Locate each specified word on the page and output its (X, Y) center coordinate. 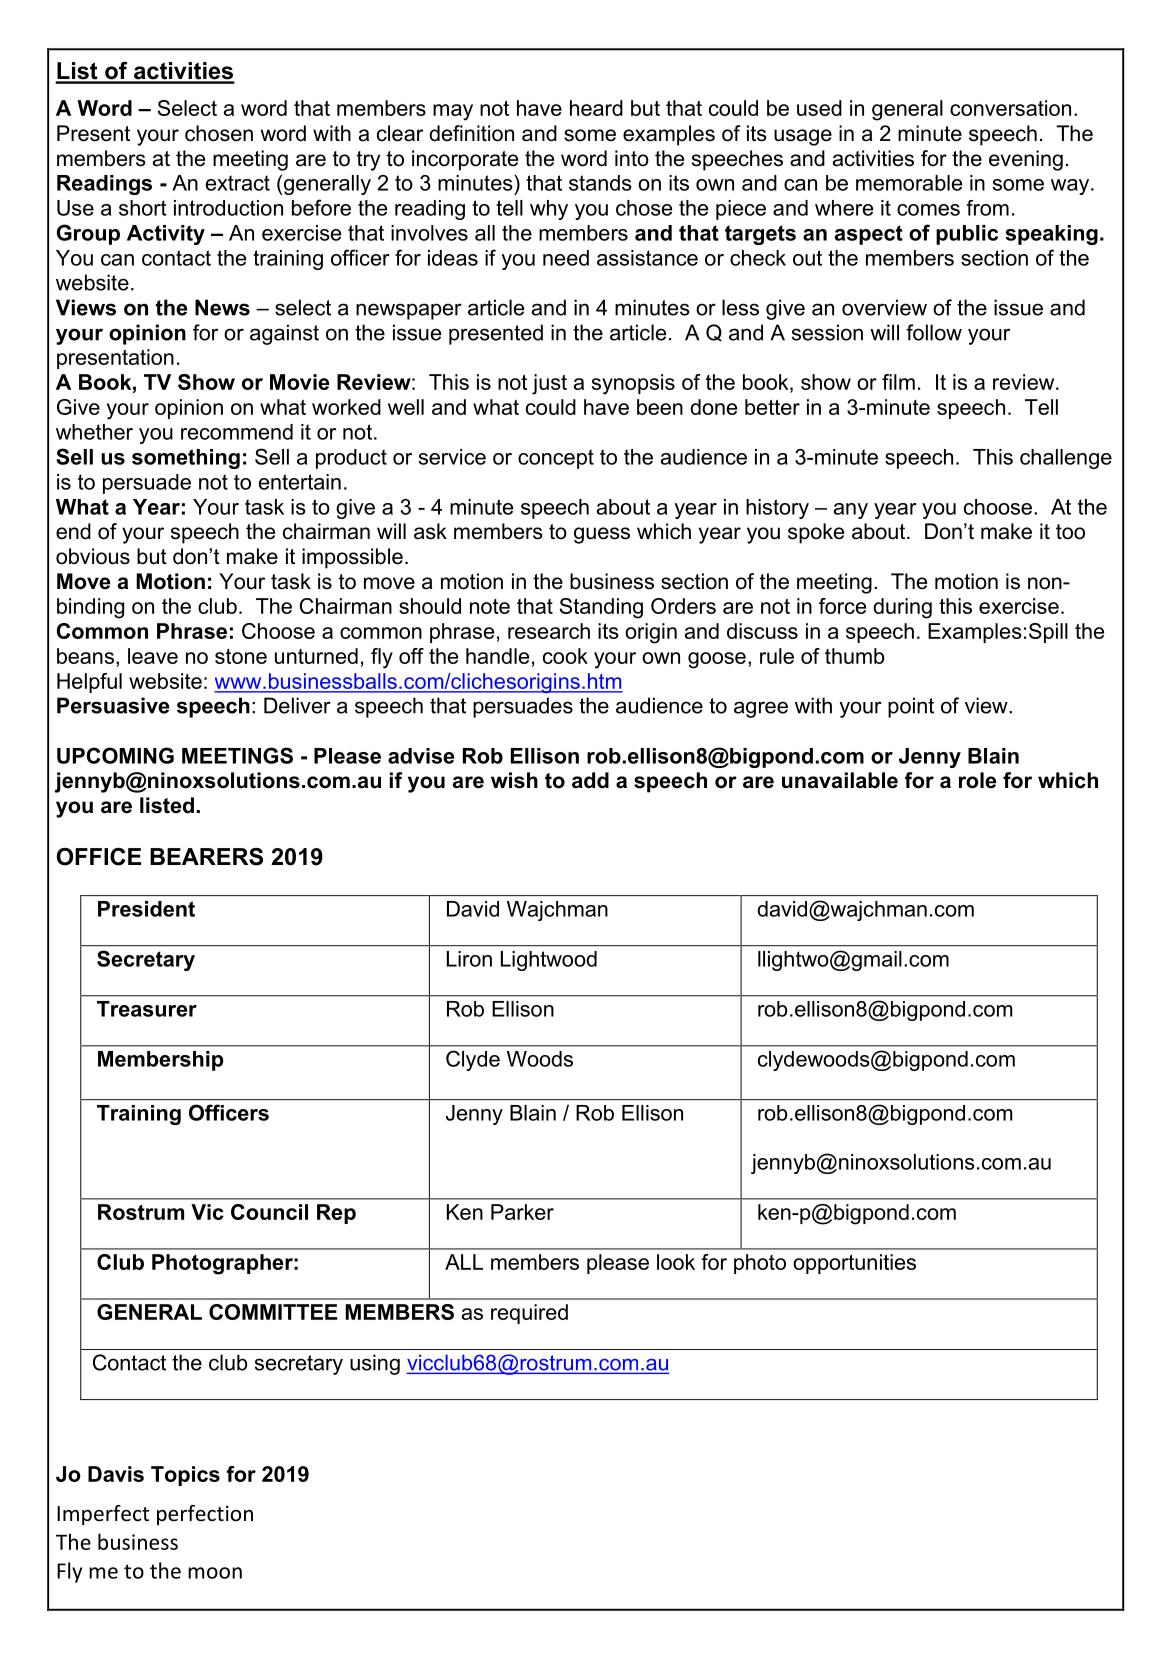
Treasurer (147, 1009)
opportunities (854, 1264)
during (902, 608)
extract (238, 183)
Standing (601, 608)
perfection (205, 1515)
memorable (909, 183)
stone (241, 656)
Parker (522, 1212)
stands (600, 183)
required (529, 1314)
